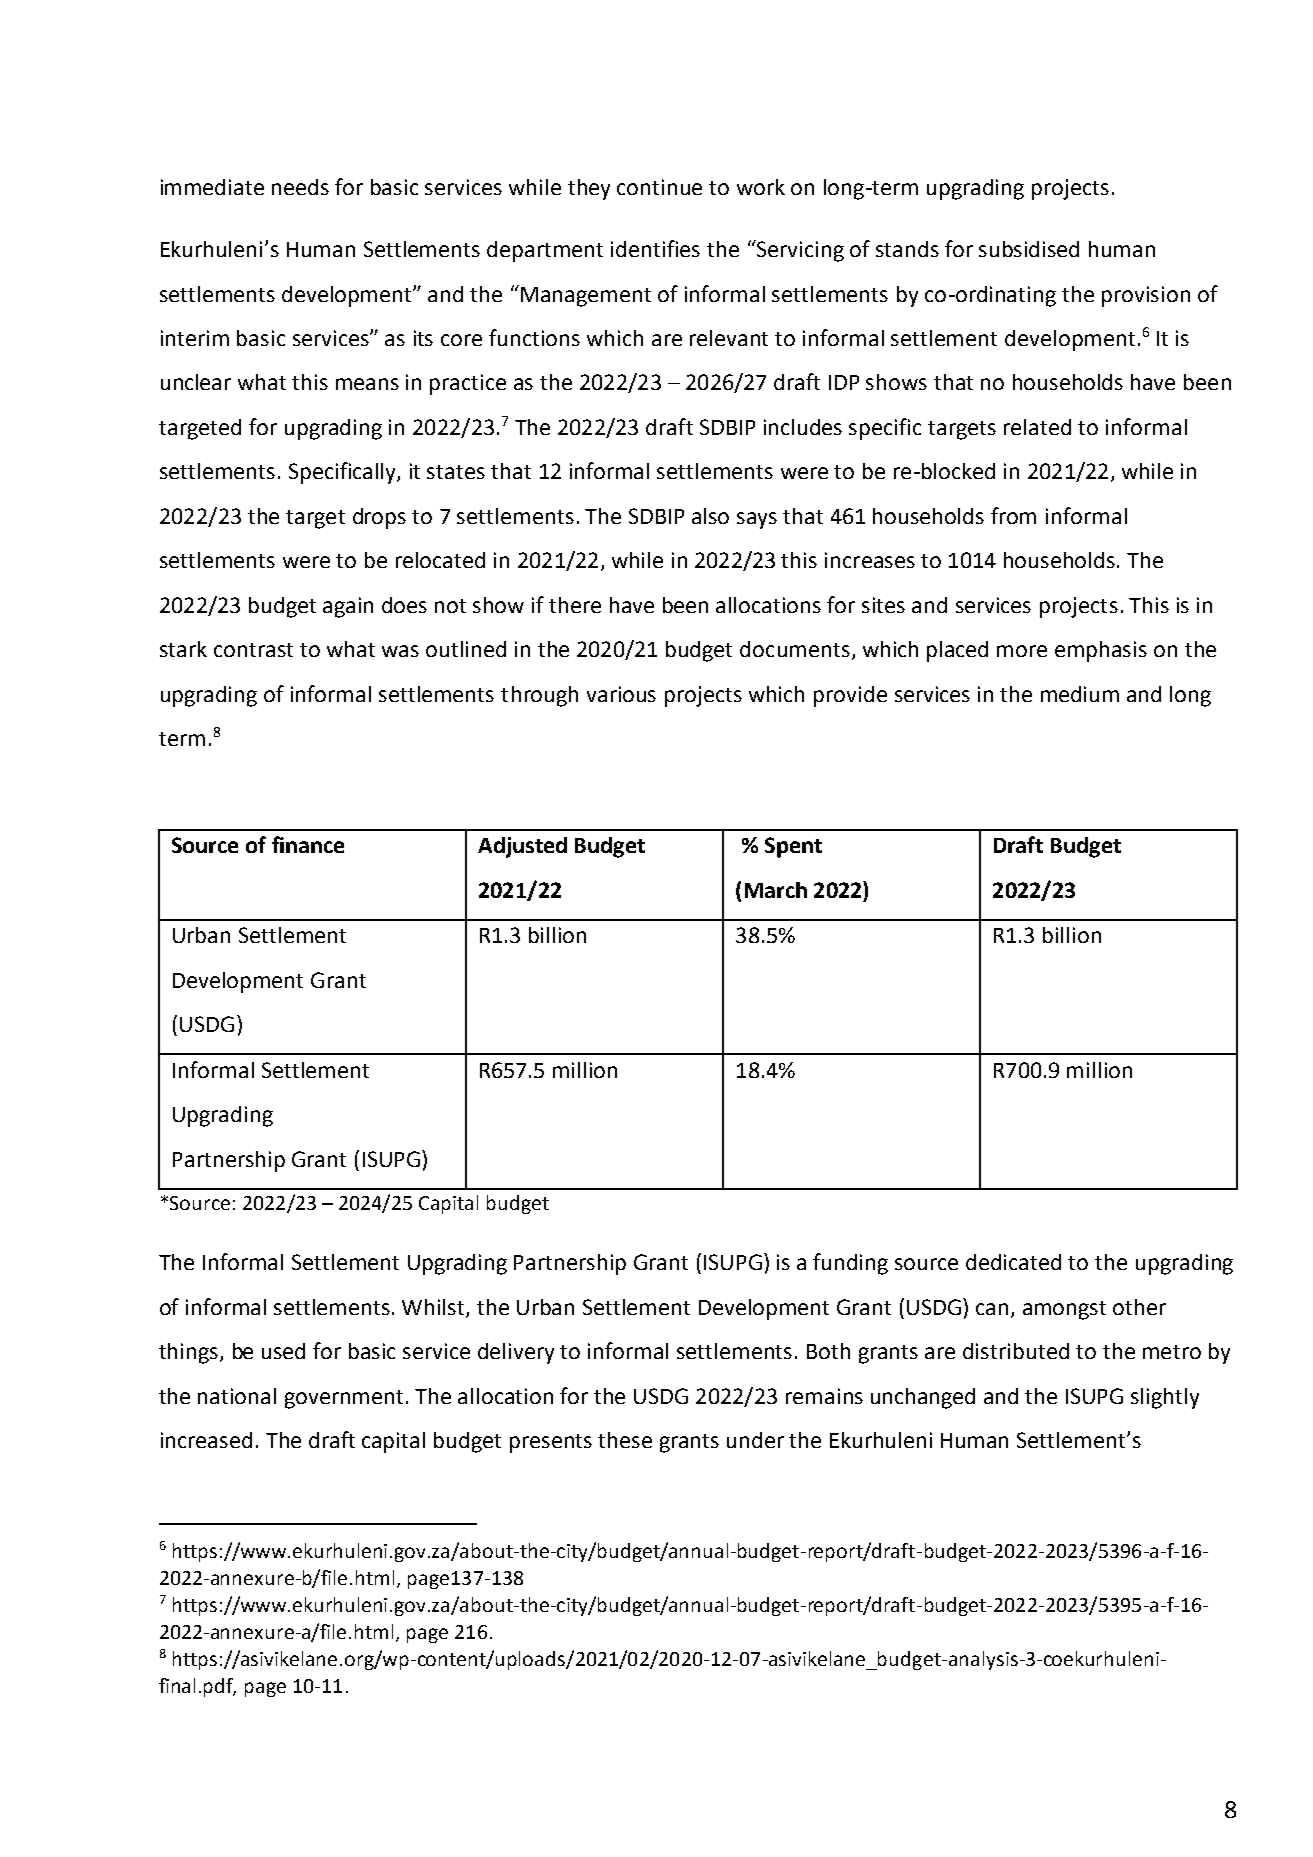  Describe the element at coordinates (793, 847) in the screenshot. I see `Spent` at that location.
